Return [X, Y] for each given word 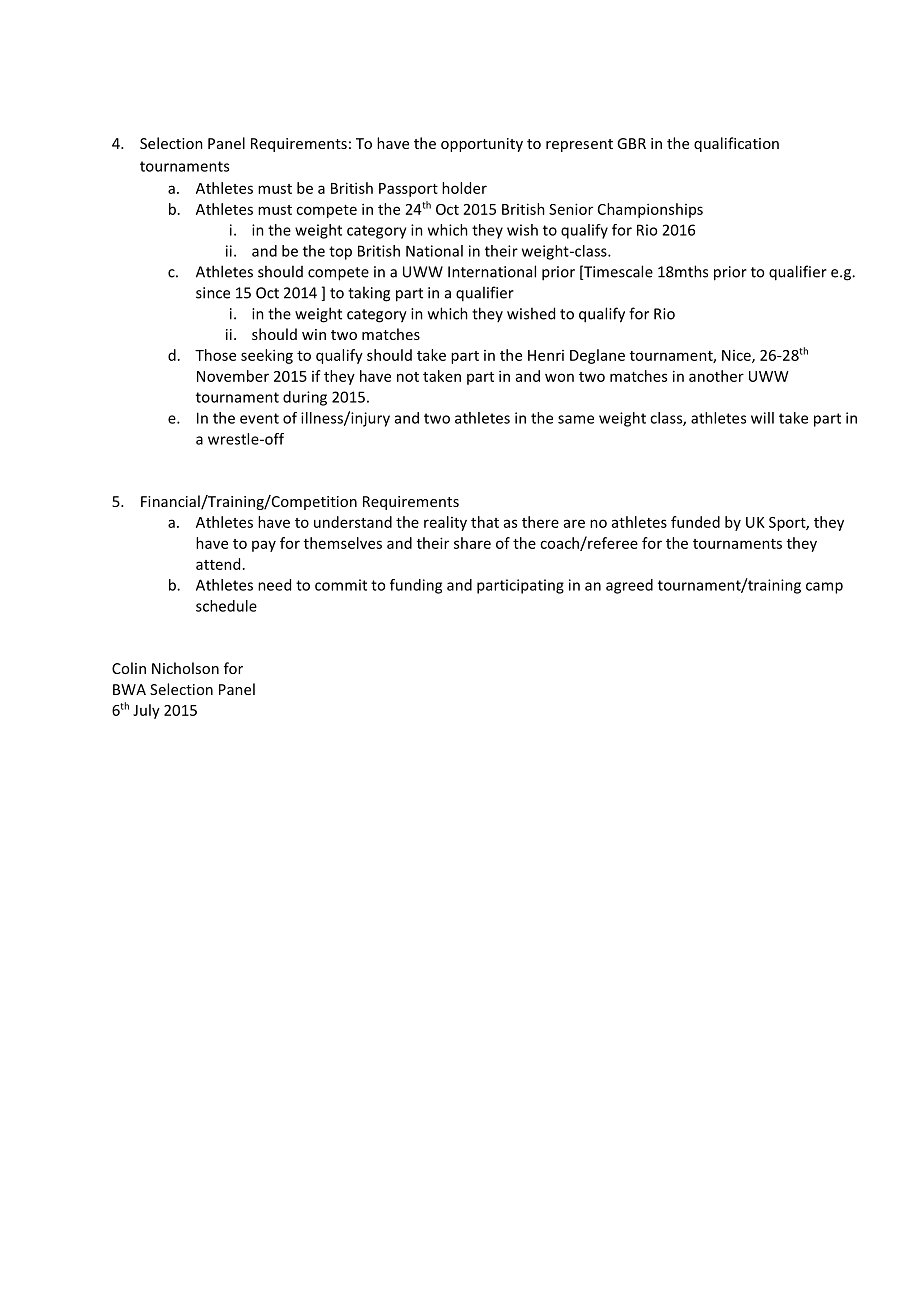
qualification [736, 144]
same [576, 419]
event [259, 418]
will [762, 418]
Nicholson [185, 668]
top [340, 253]
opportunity [482, 145]
